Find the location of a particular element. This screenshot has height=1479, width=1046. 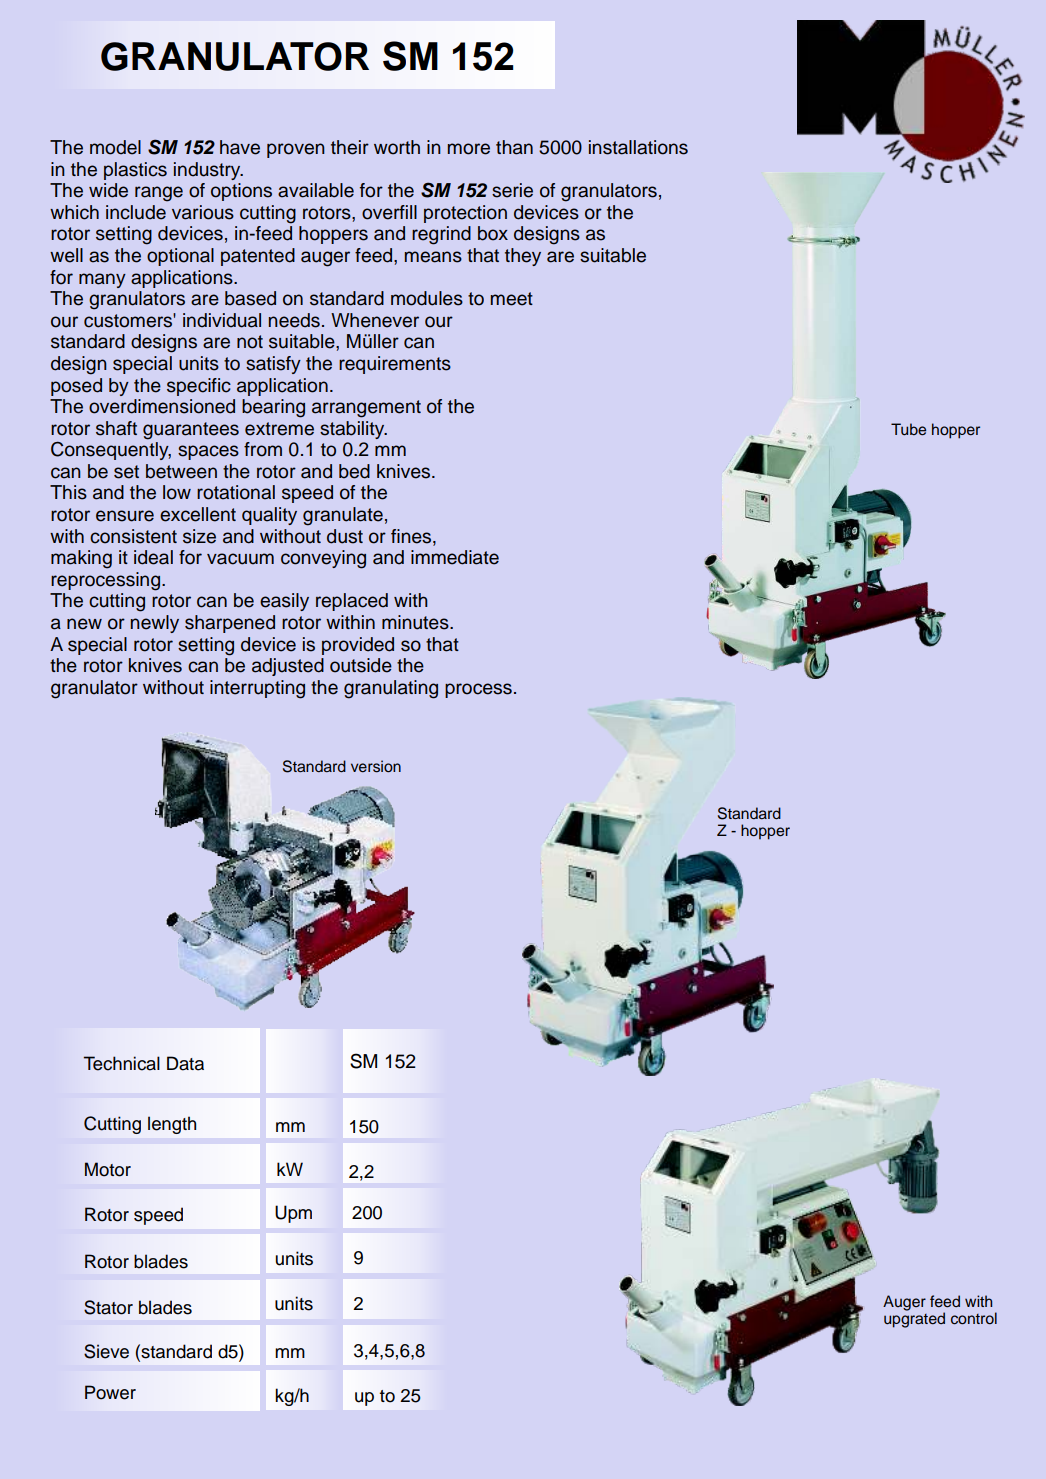

serie is located at coordinates (512, 190).
